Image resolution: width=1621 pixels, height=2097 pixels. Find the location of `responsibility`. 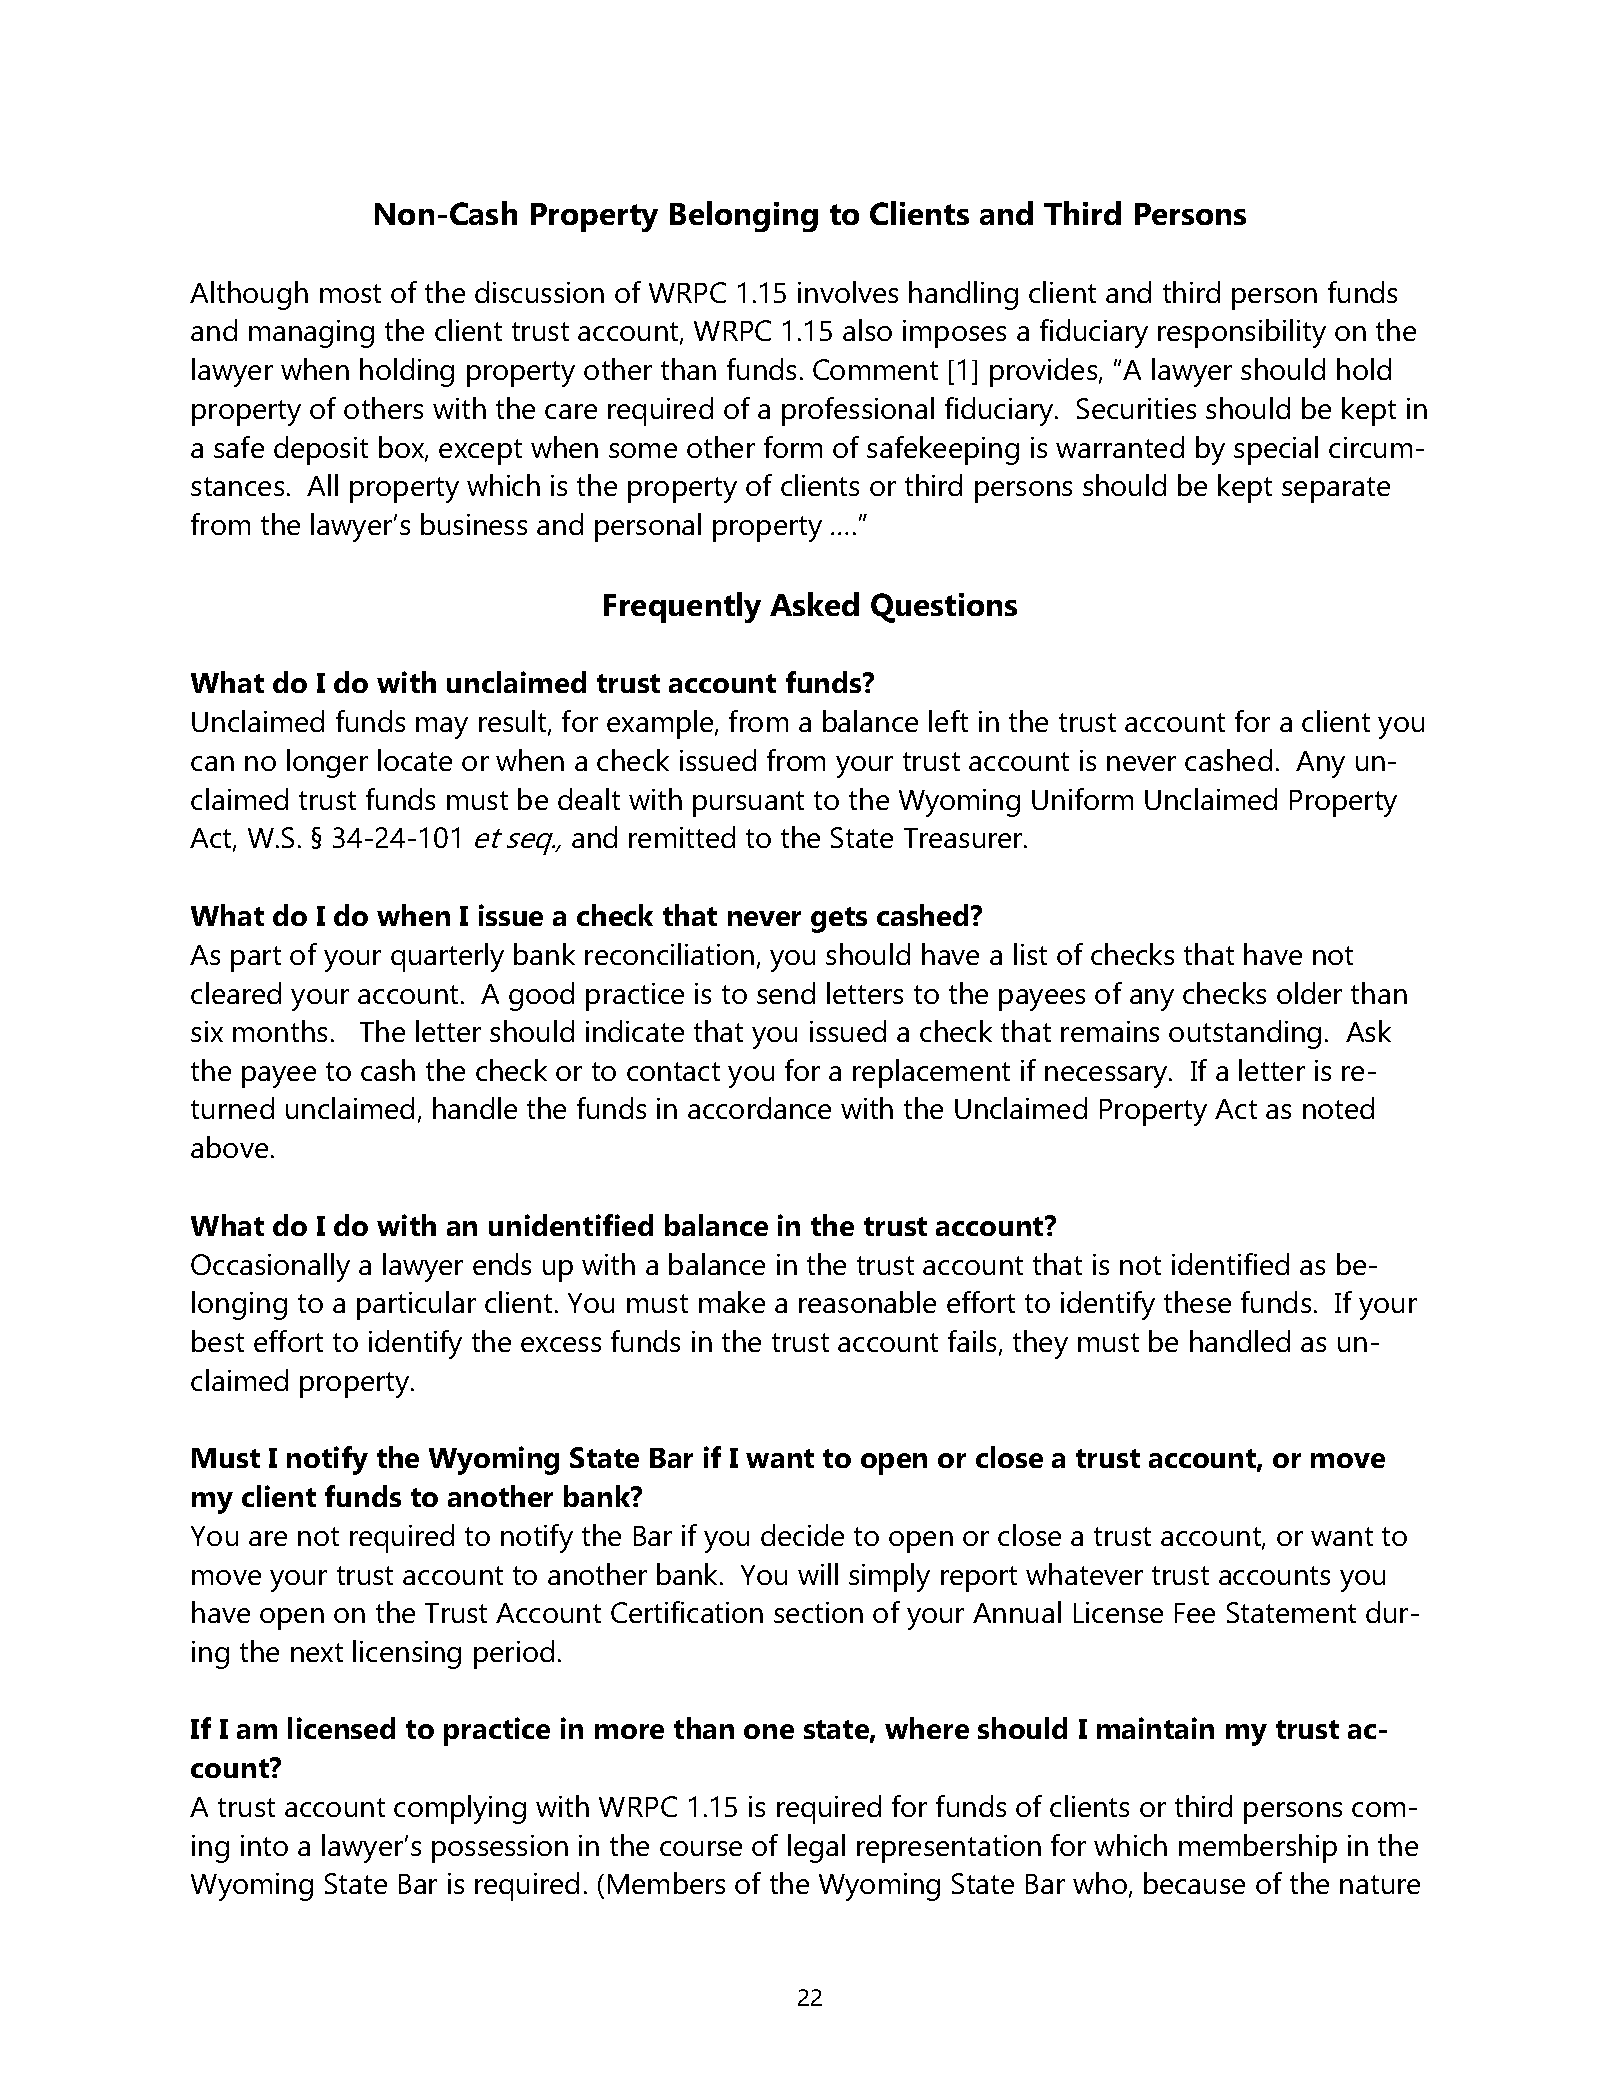

responsibility is located at coordinates (1242, 333).
